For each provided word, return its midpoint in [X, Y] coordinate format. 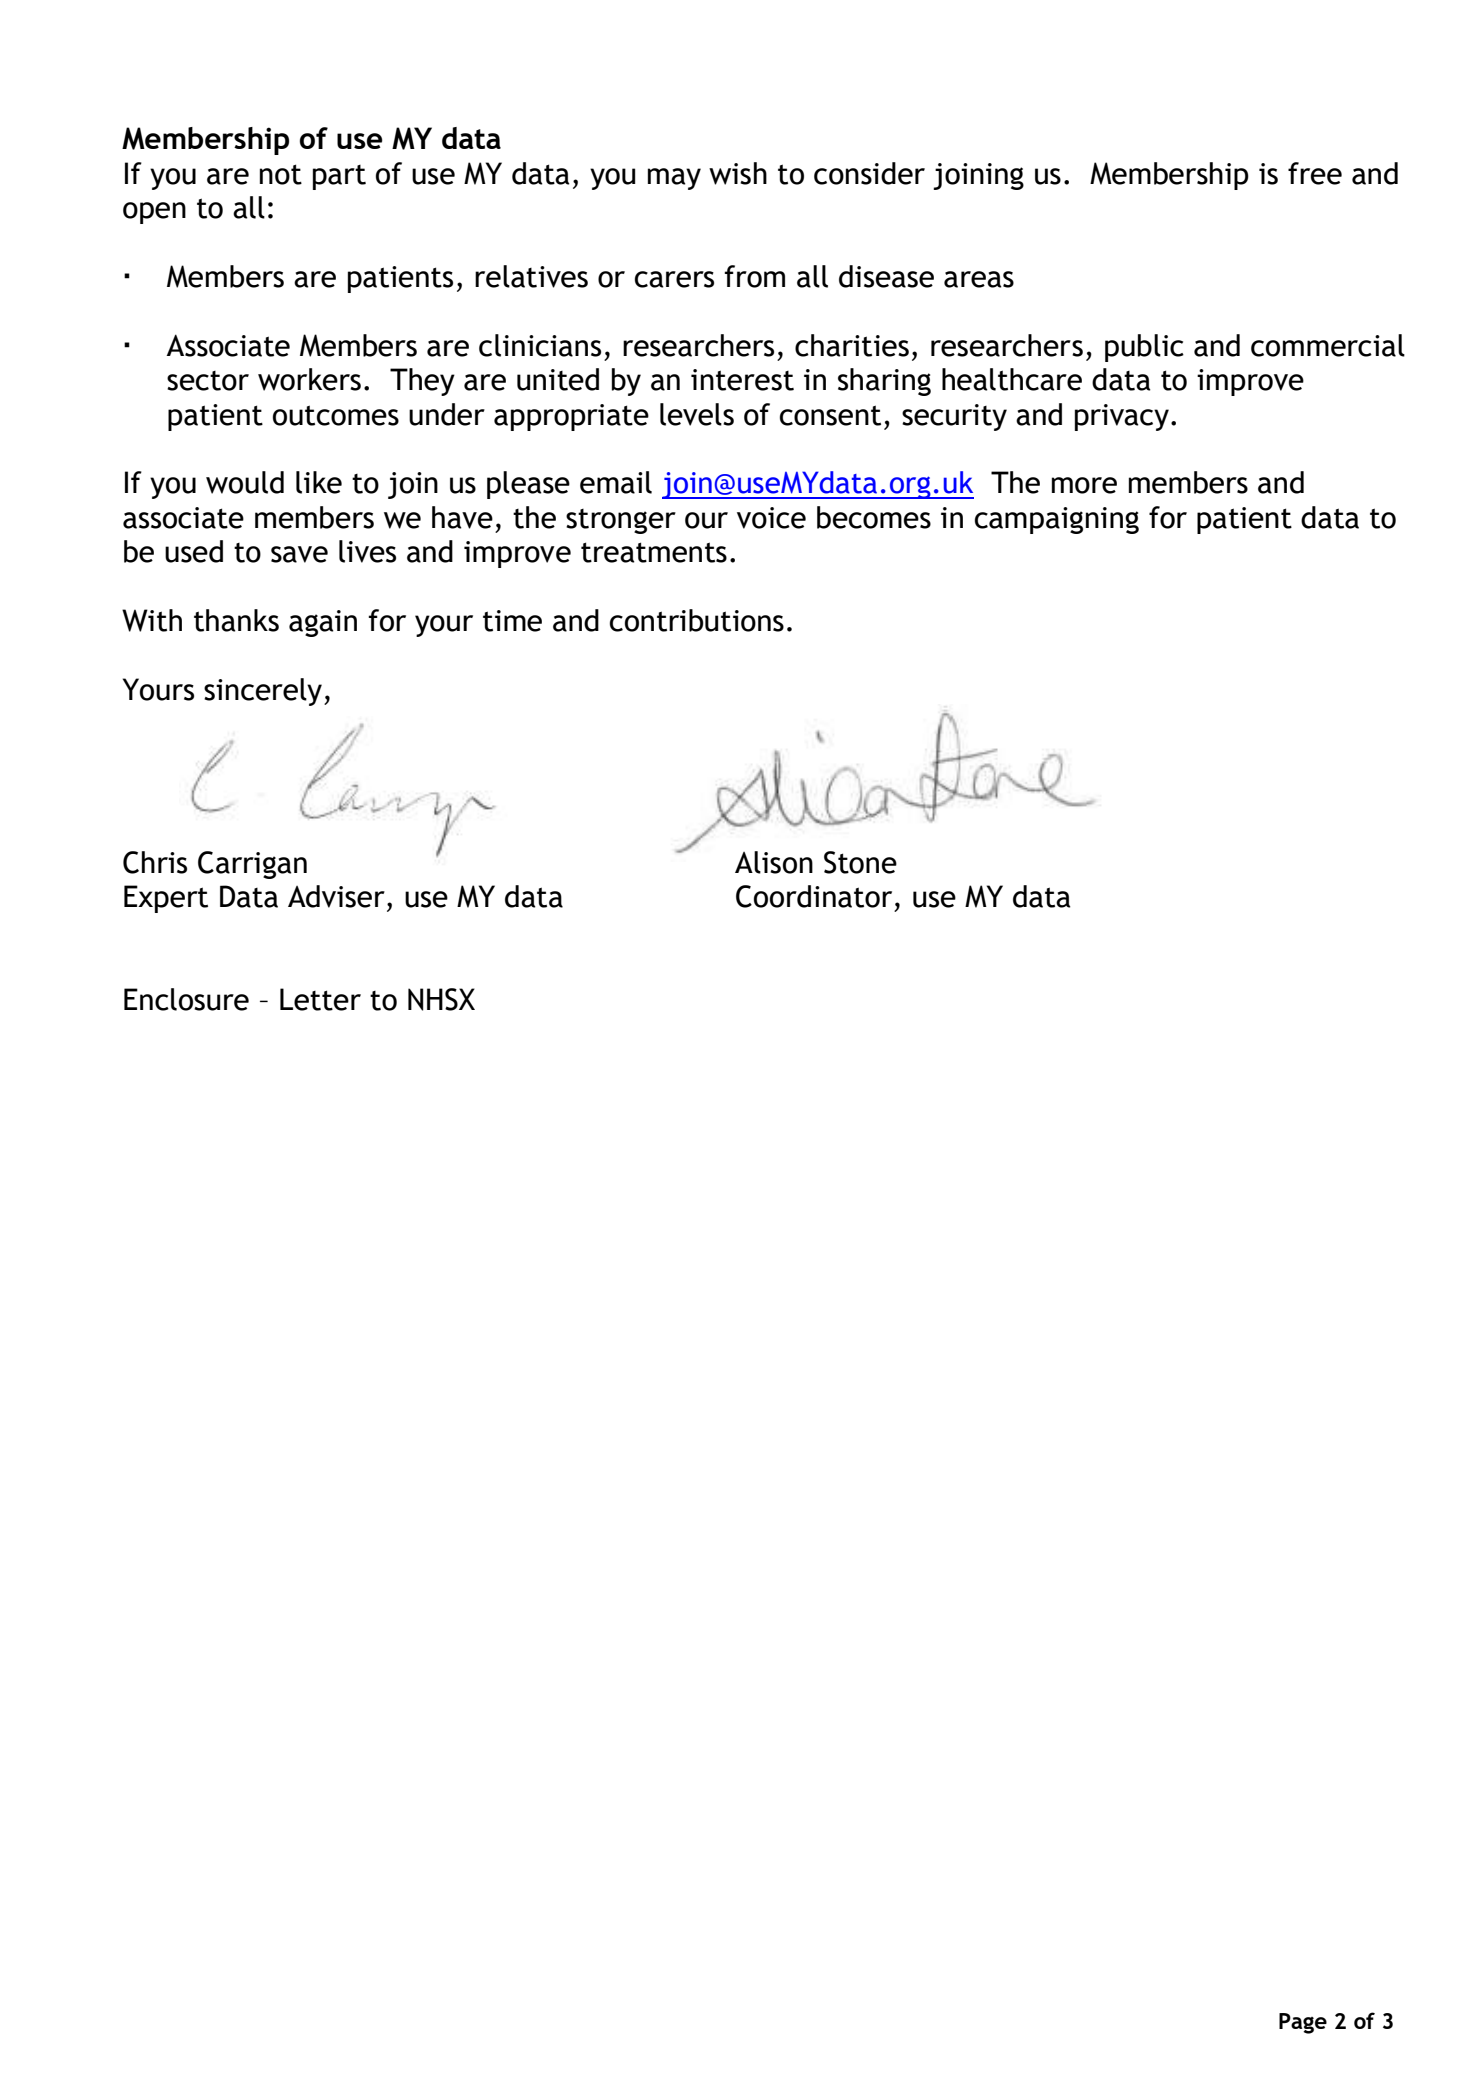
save [299, 554]
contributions [697, 620]
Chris [155, 862]
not [281, 174]
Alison [774, 862]
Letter [320, 999]
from [755, 276]
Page [1303, 2023]
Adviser [336, 896]
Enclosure [186, 999]
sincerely [264, 692]
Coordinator [814, 896]
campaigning [1057, 520]
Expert [166, 899]
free [1315, 173]
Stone [860, 862]
